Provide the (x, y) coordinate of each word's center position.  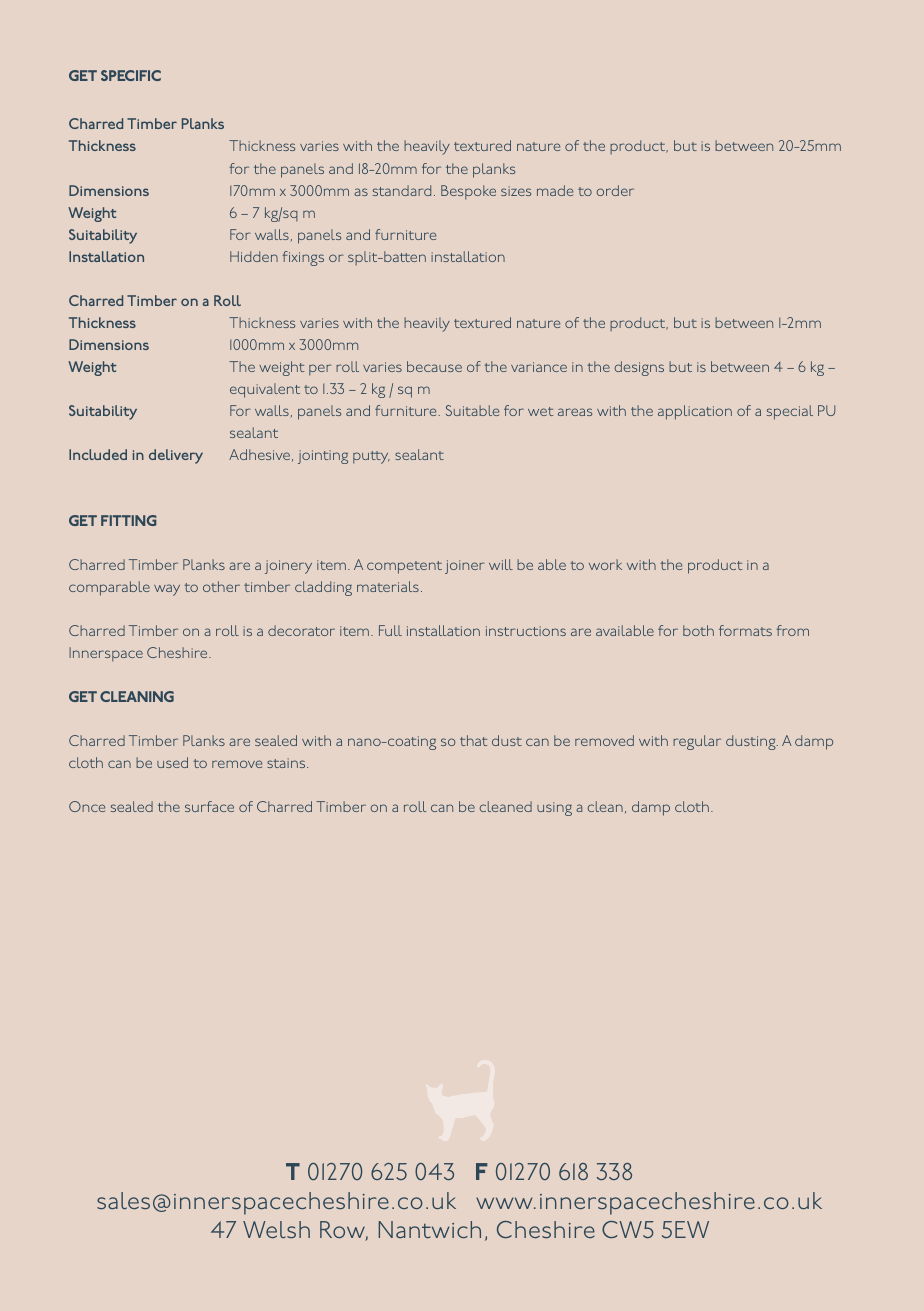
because (434, 366)
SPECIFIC (131, 75)
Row (344, 1231)
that (473, 740)
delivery (176, 456)
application (695, 412)
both (698, 630)
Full (390, 630)
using (554, 809)
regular (697, 742)
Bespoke (468, 192)
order (615, 190)
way (167, 590)
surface (209, 806)
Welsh (276, 1230)
